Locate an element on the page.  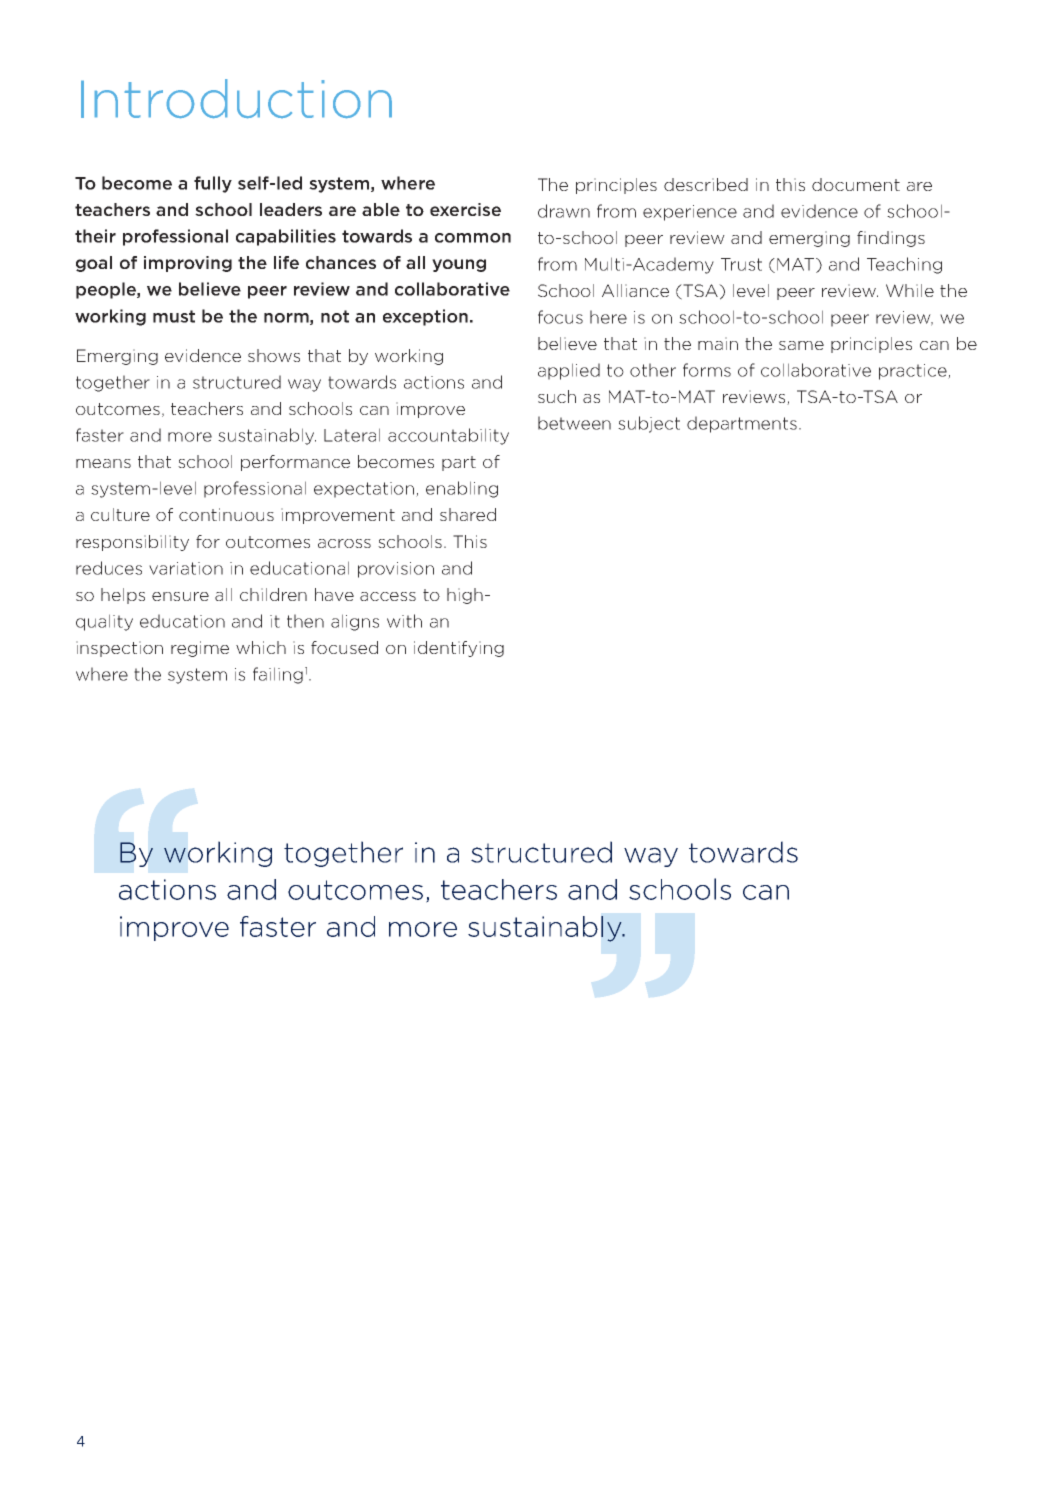
document is located at coordinates (856, 184).
